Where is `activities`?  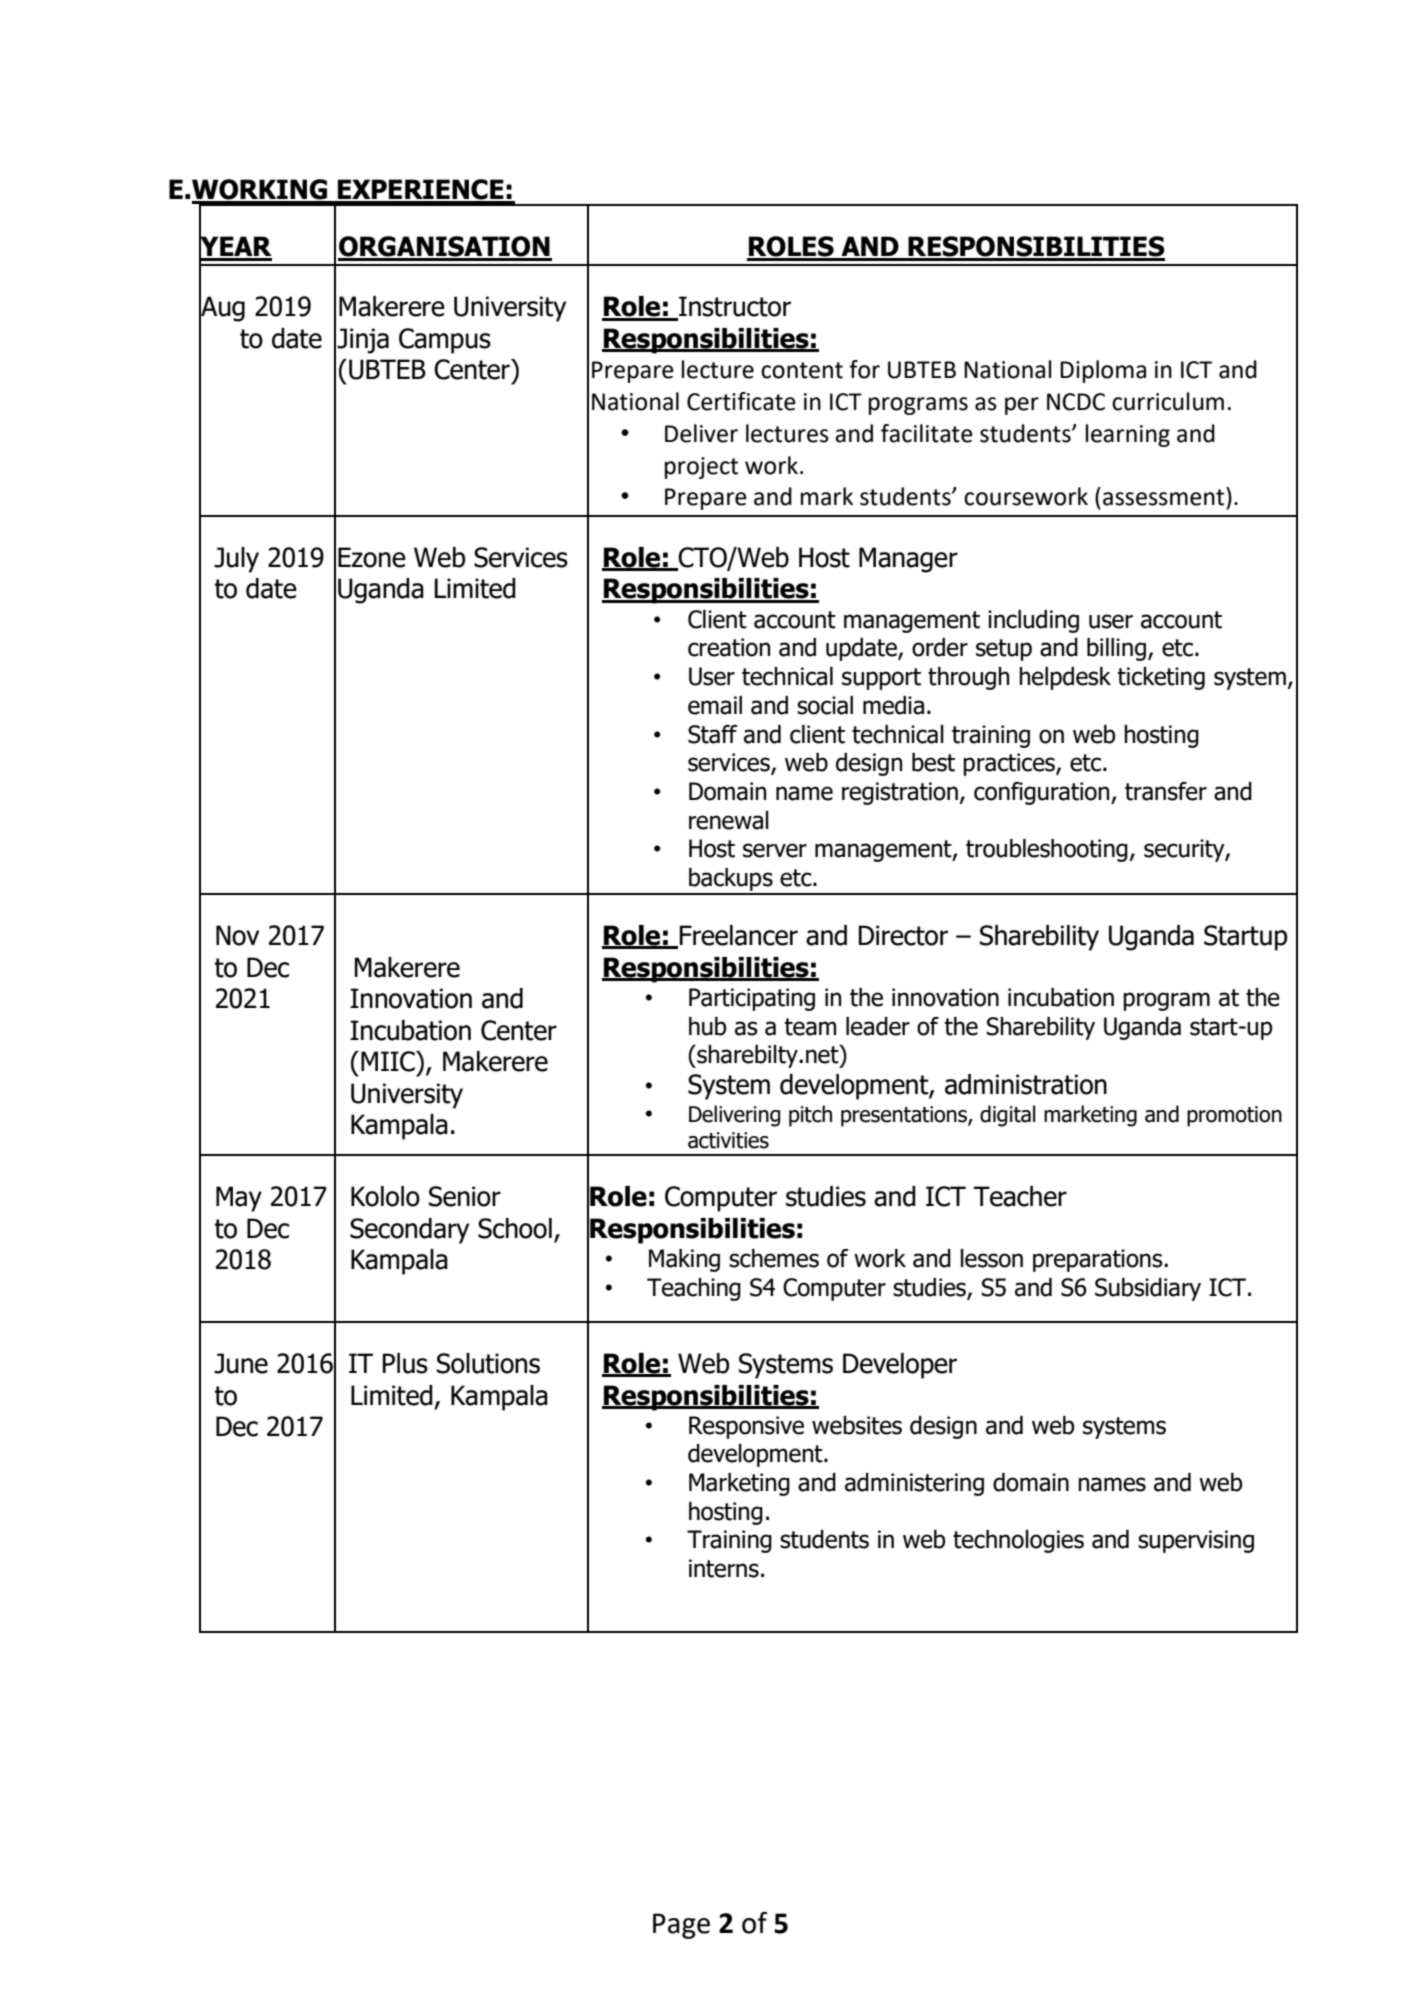 activities is located at coordinates (728, 1140).
